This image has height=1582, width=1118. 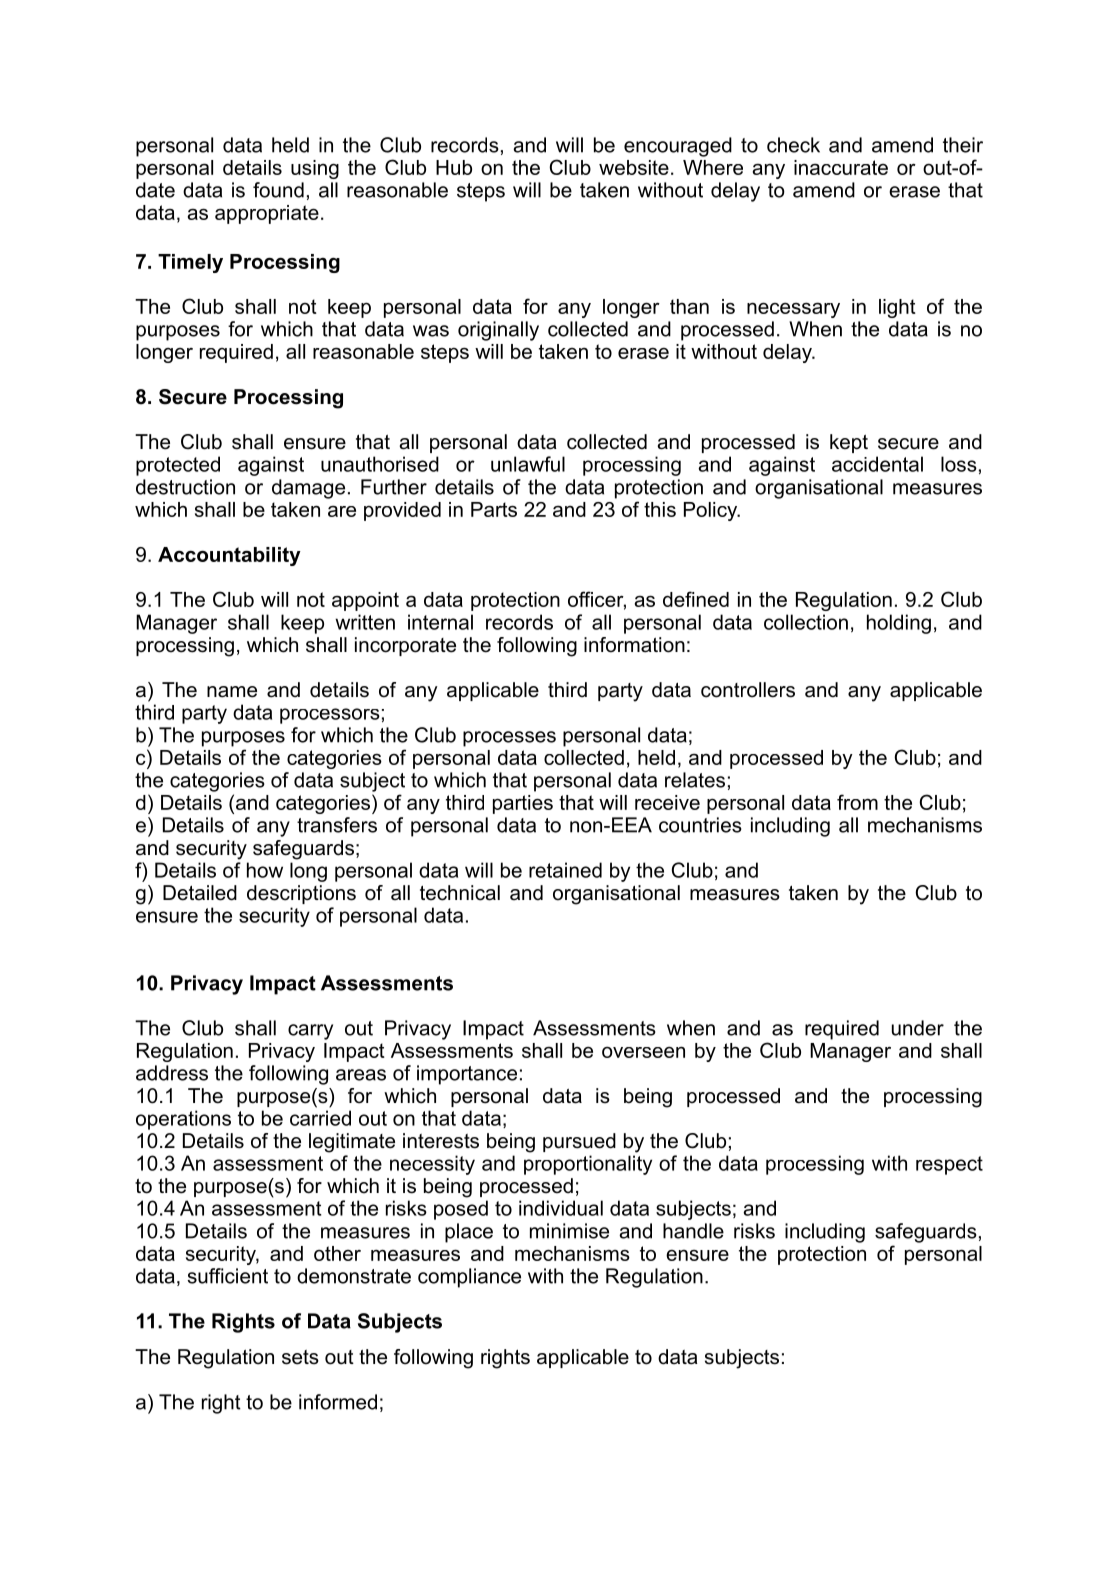 What do you see at coordinates (841, 167) in the image?
I see `inaccurate` at bounding box center [841, 167].
